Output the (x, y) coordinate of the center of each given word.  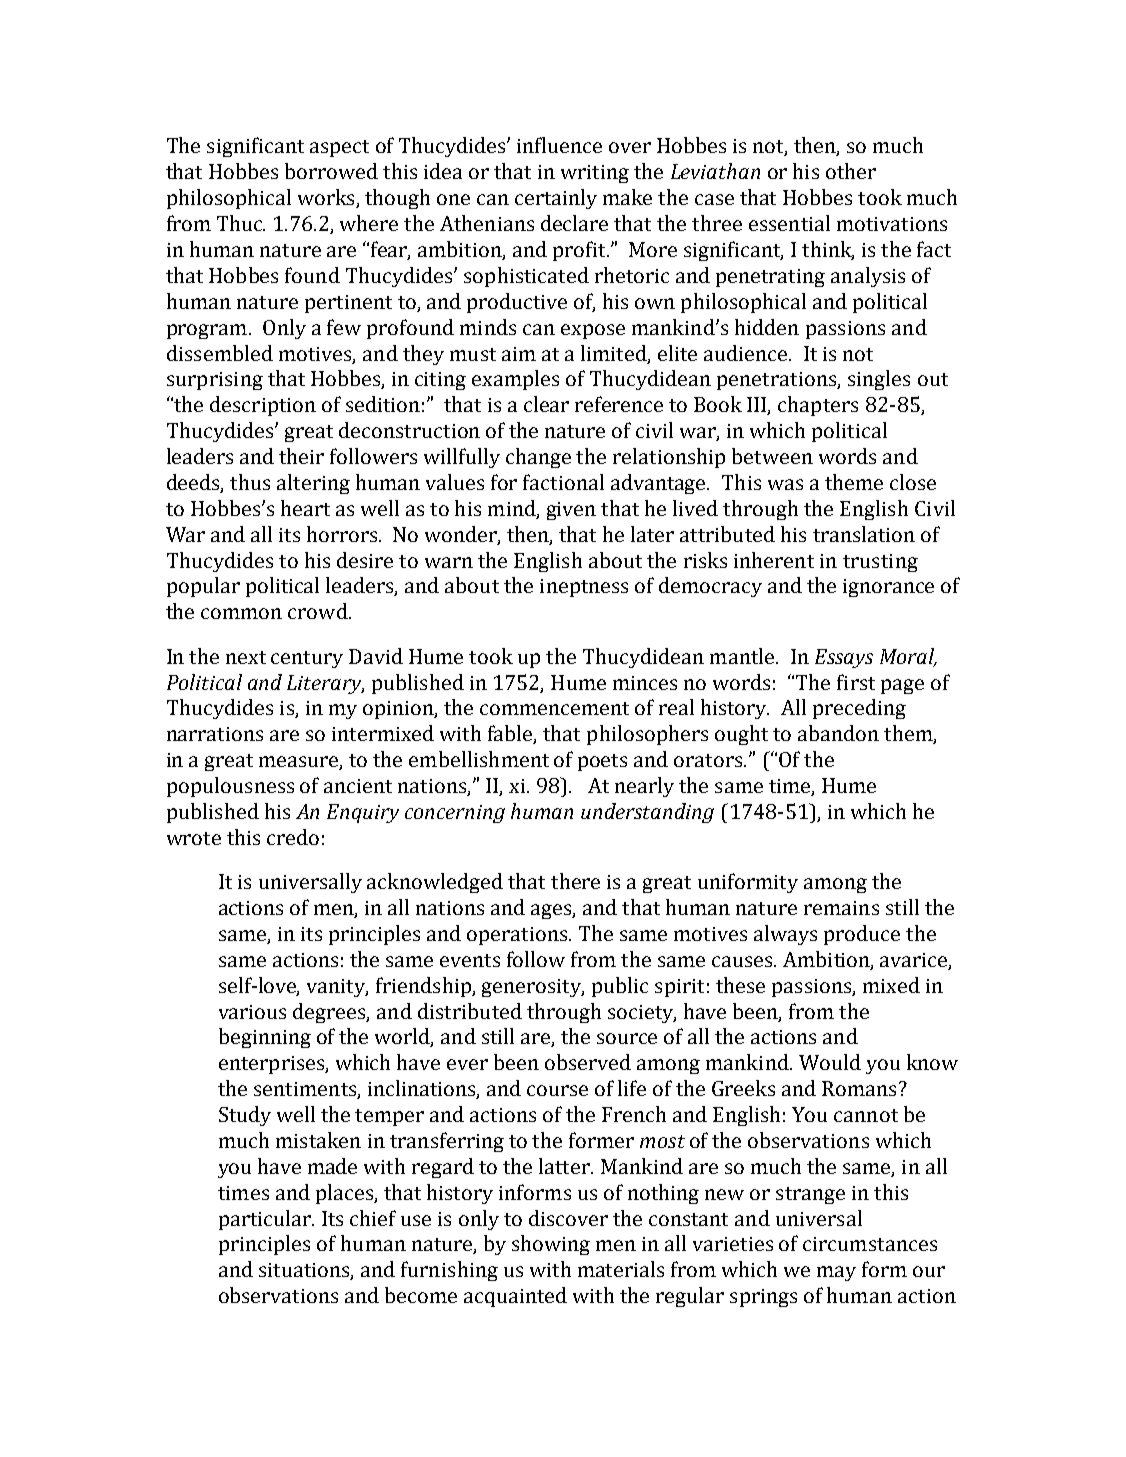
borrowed (331, 171)
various (252, 1012)
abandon (838, 733)
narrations (215, 734)
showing (551, 1245)
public (620, 987)
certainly (556, 199)
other (851, 171)
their (301, 456)
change (538, 458)
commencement (554, 708)
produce (862, 935)
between (772, 456)
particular (266, 1220)
